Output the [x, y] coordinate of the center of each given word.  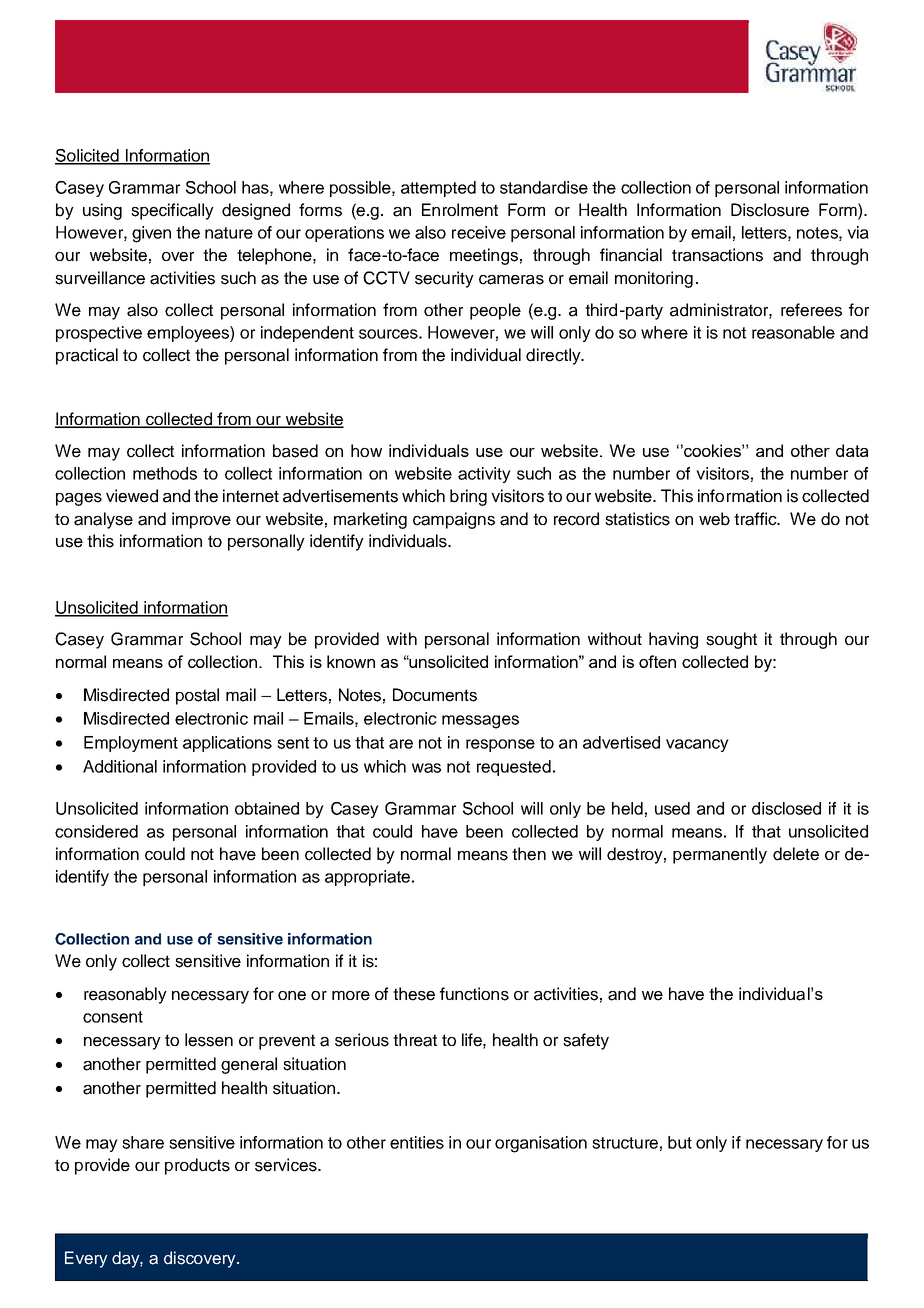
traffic [756, 519]
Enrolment [460, 210]
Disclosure [770, 210]
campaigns [454, 520]
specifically [172, 211]
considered [96, 831]
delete [796, 854]
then [529, 854]
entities [417, 1142]
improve [201, 520]
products [197, 1166]
